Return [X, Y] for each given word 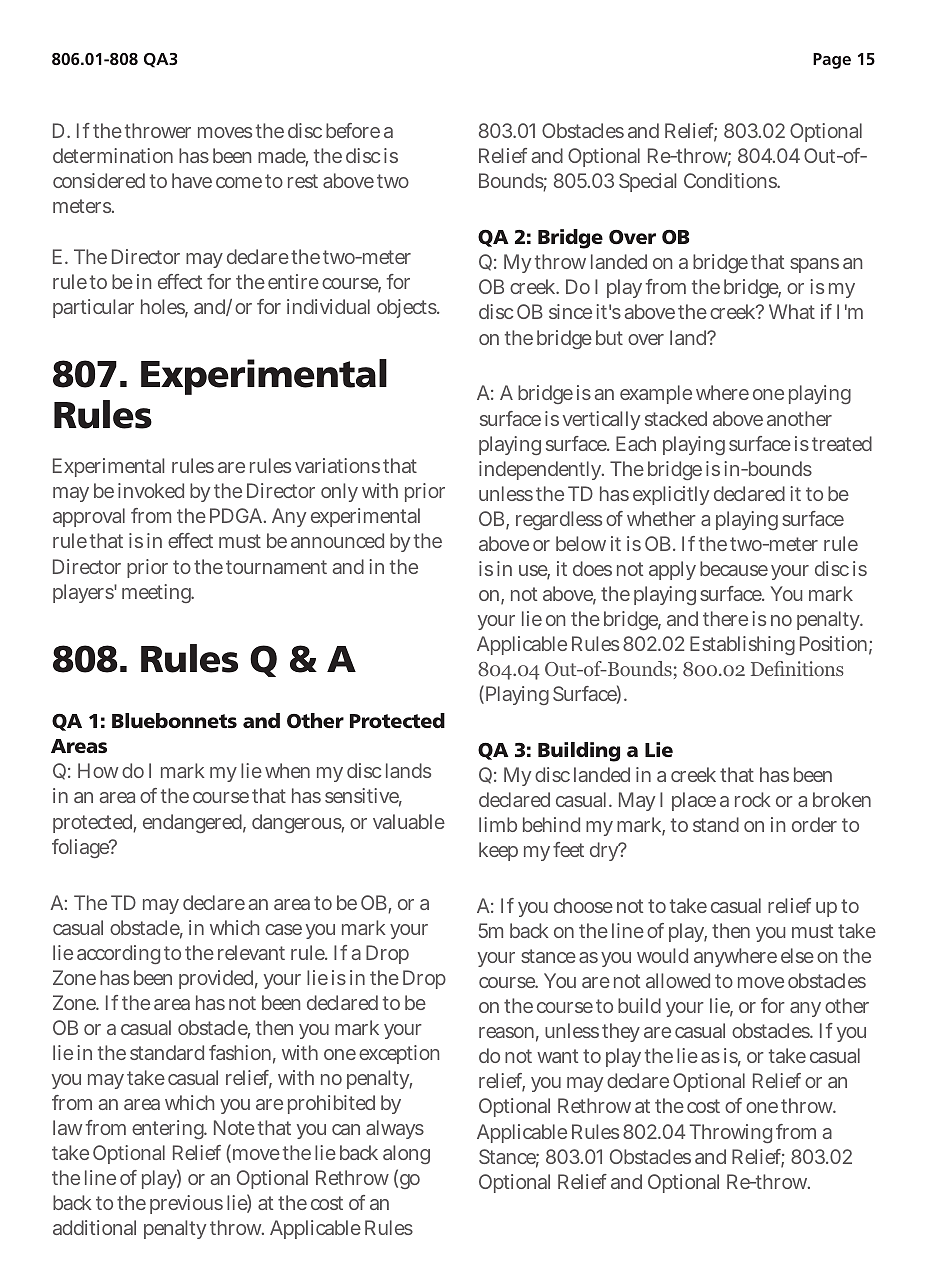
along [406, 1154]
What [792, 311]
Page [832, 61]
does [592, 568]
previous [186, 1204]
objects [408, 308]
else [797, 955]
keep [498, 851]
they [621, 1032]
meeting [158, 593]
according [118, 954]
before [353, 130]
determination [113, 155]
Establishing [742, 645]
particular [93, 308]
